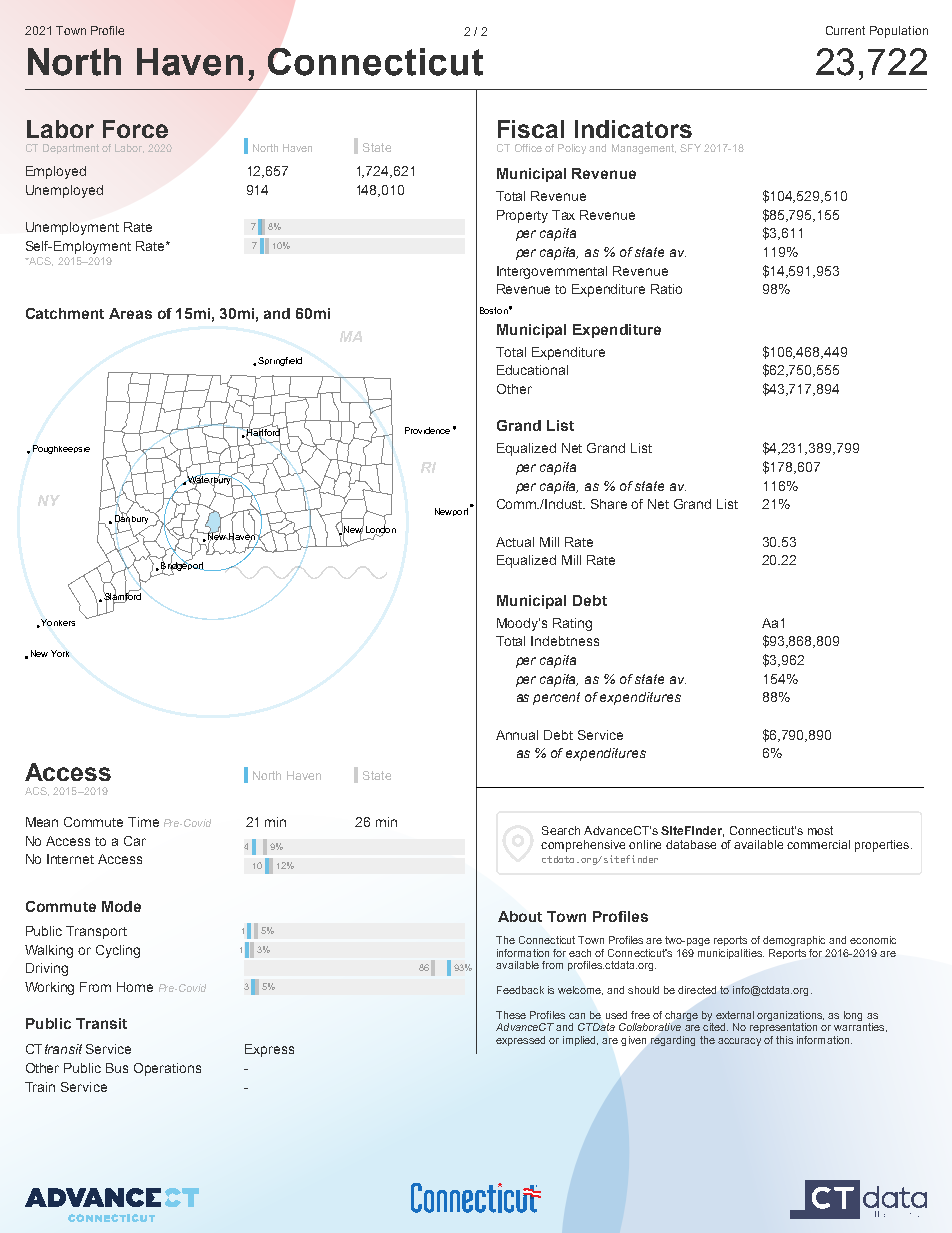  What do you see at coordinates (117, 1068) in the screenshot?
I see `Bus` at bounding box center [117, 1068].
